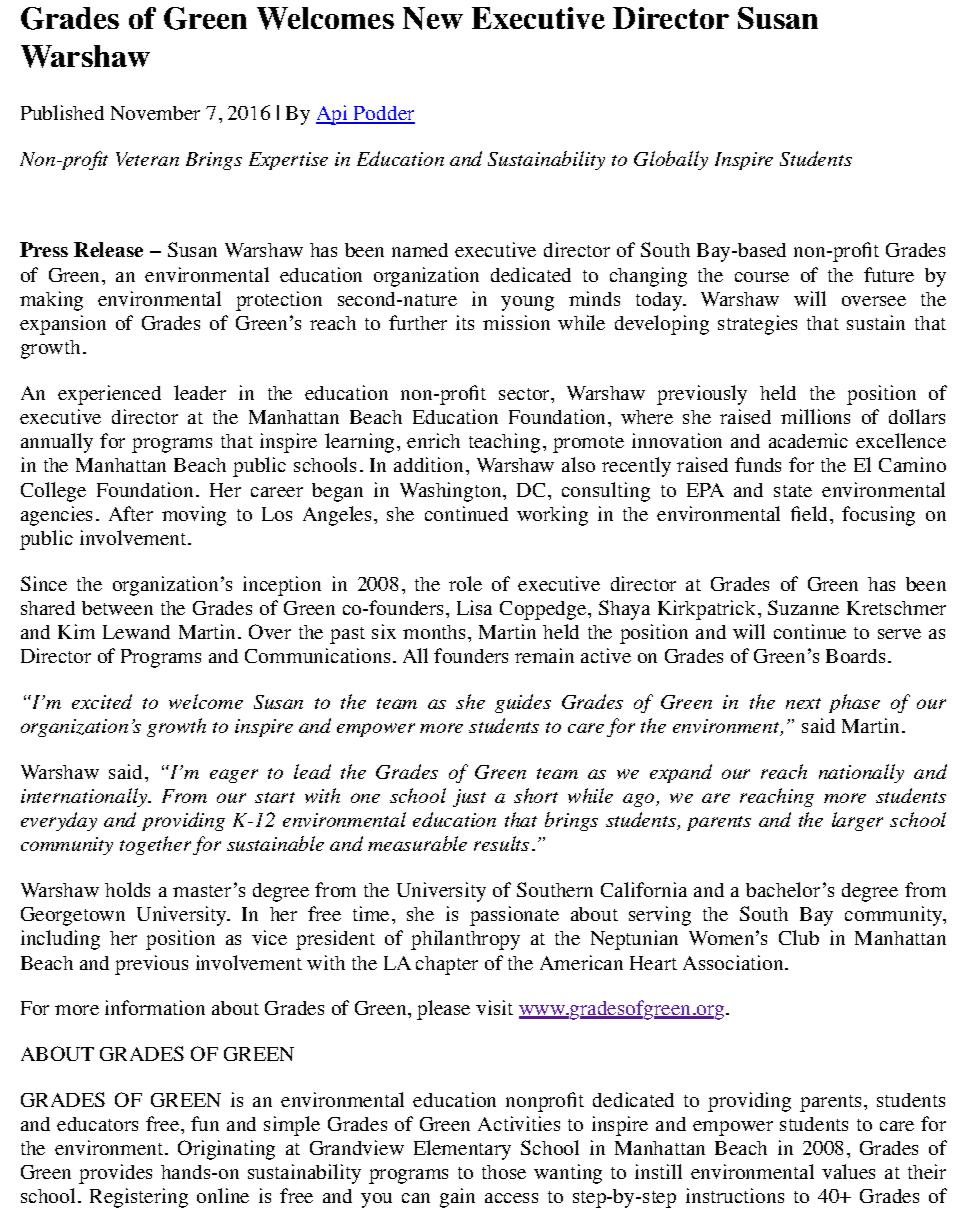  What do you see at coordinates (155, 113) in the page?
I see `November` at bounding box center [155, 113].
